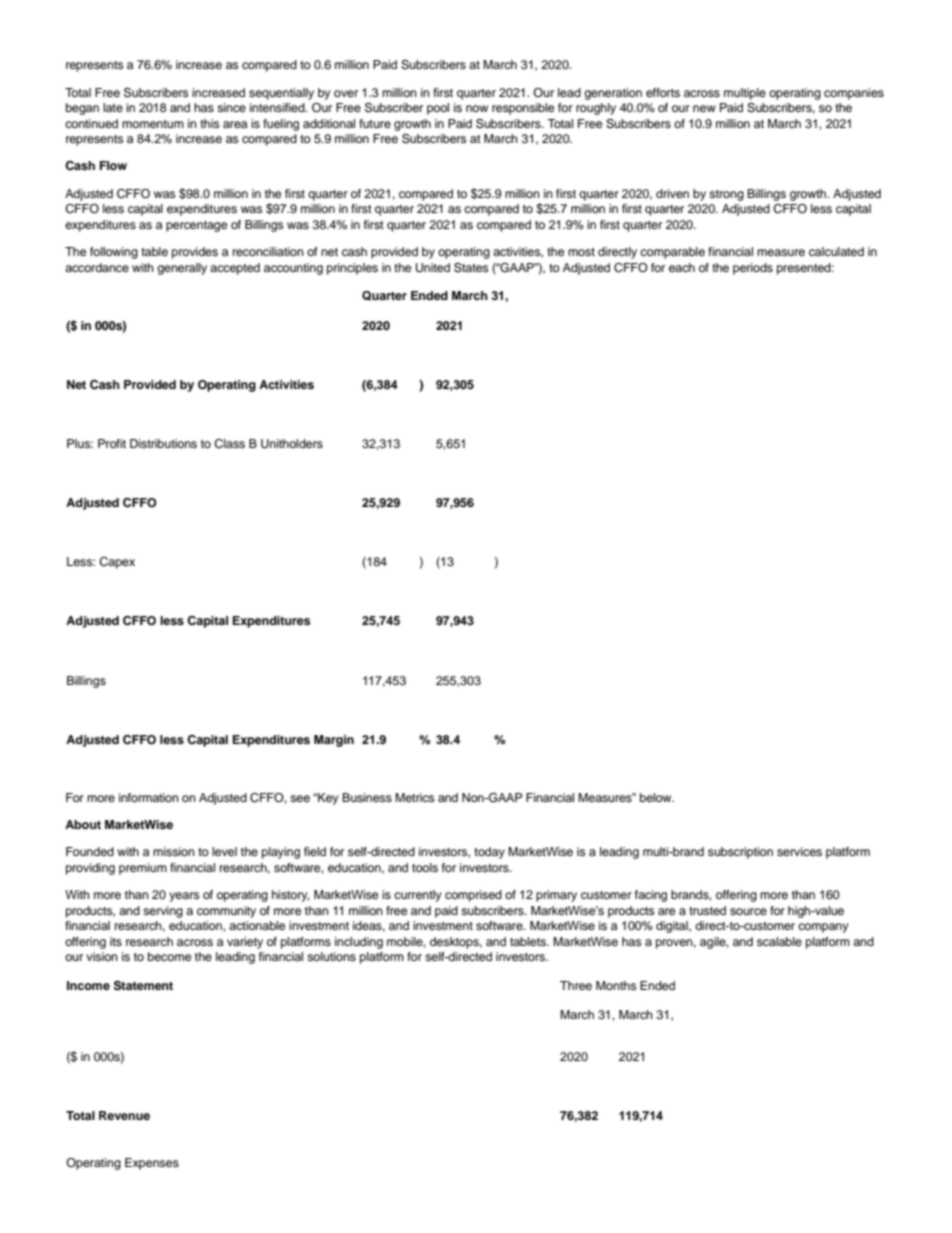 This screenshot has height=1233, width=952. Describe the element at coordinates (753, 269) in the screenshot. I see `periods` at that location.
